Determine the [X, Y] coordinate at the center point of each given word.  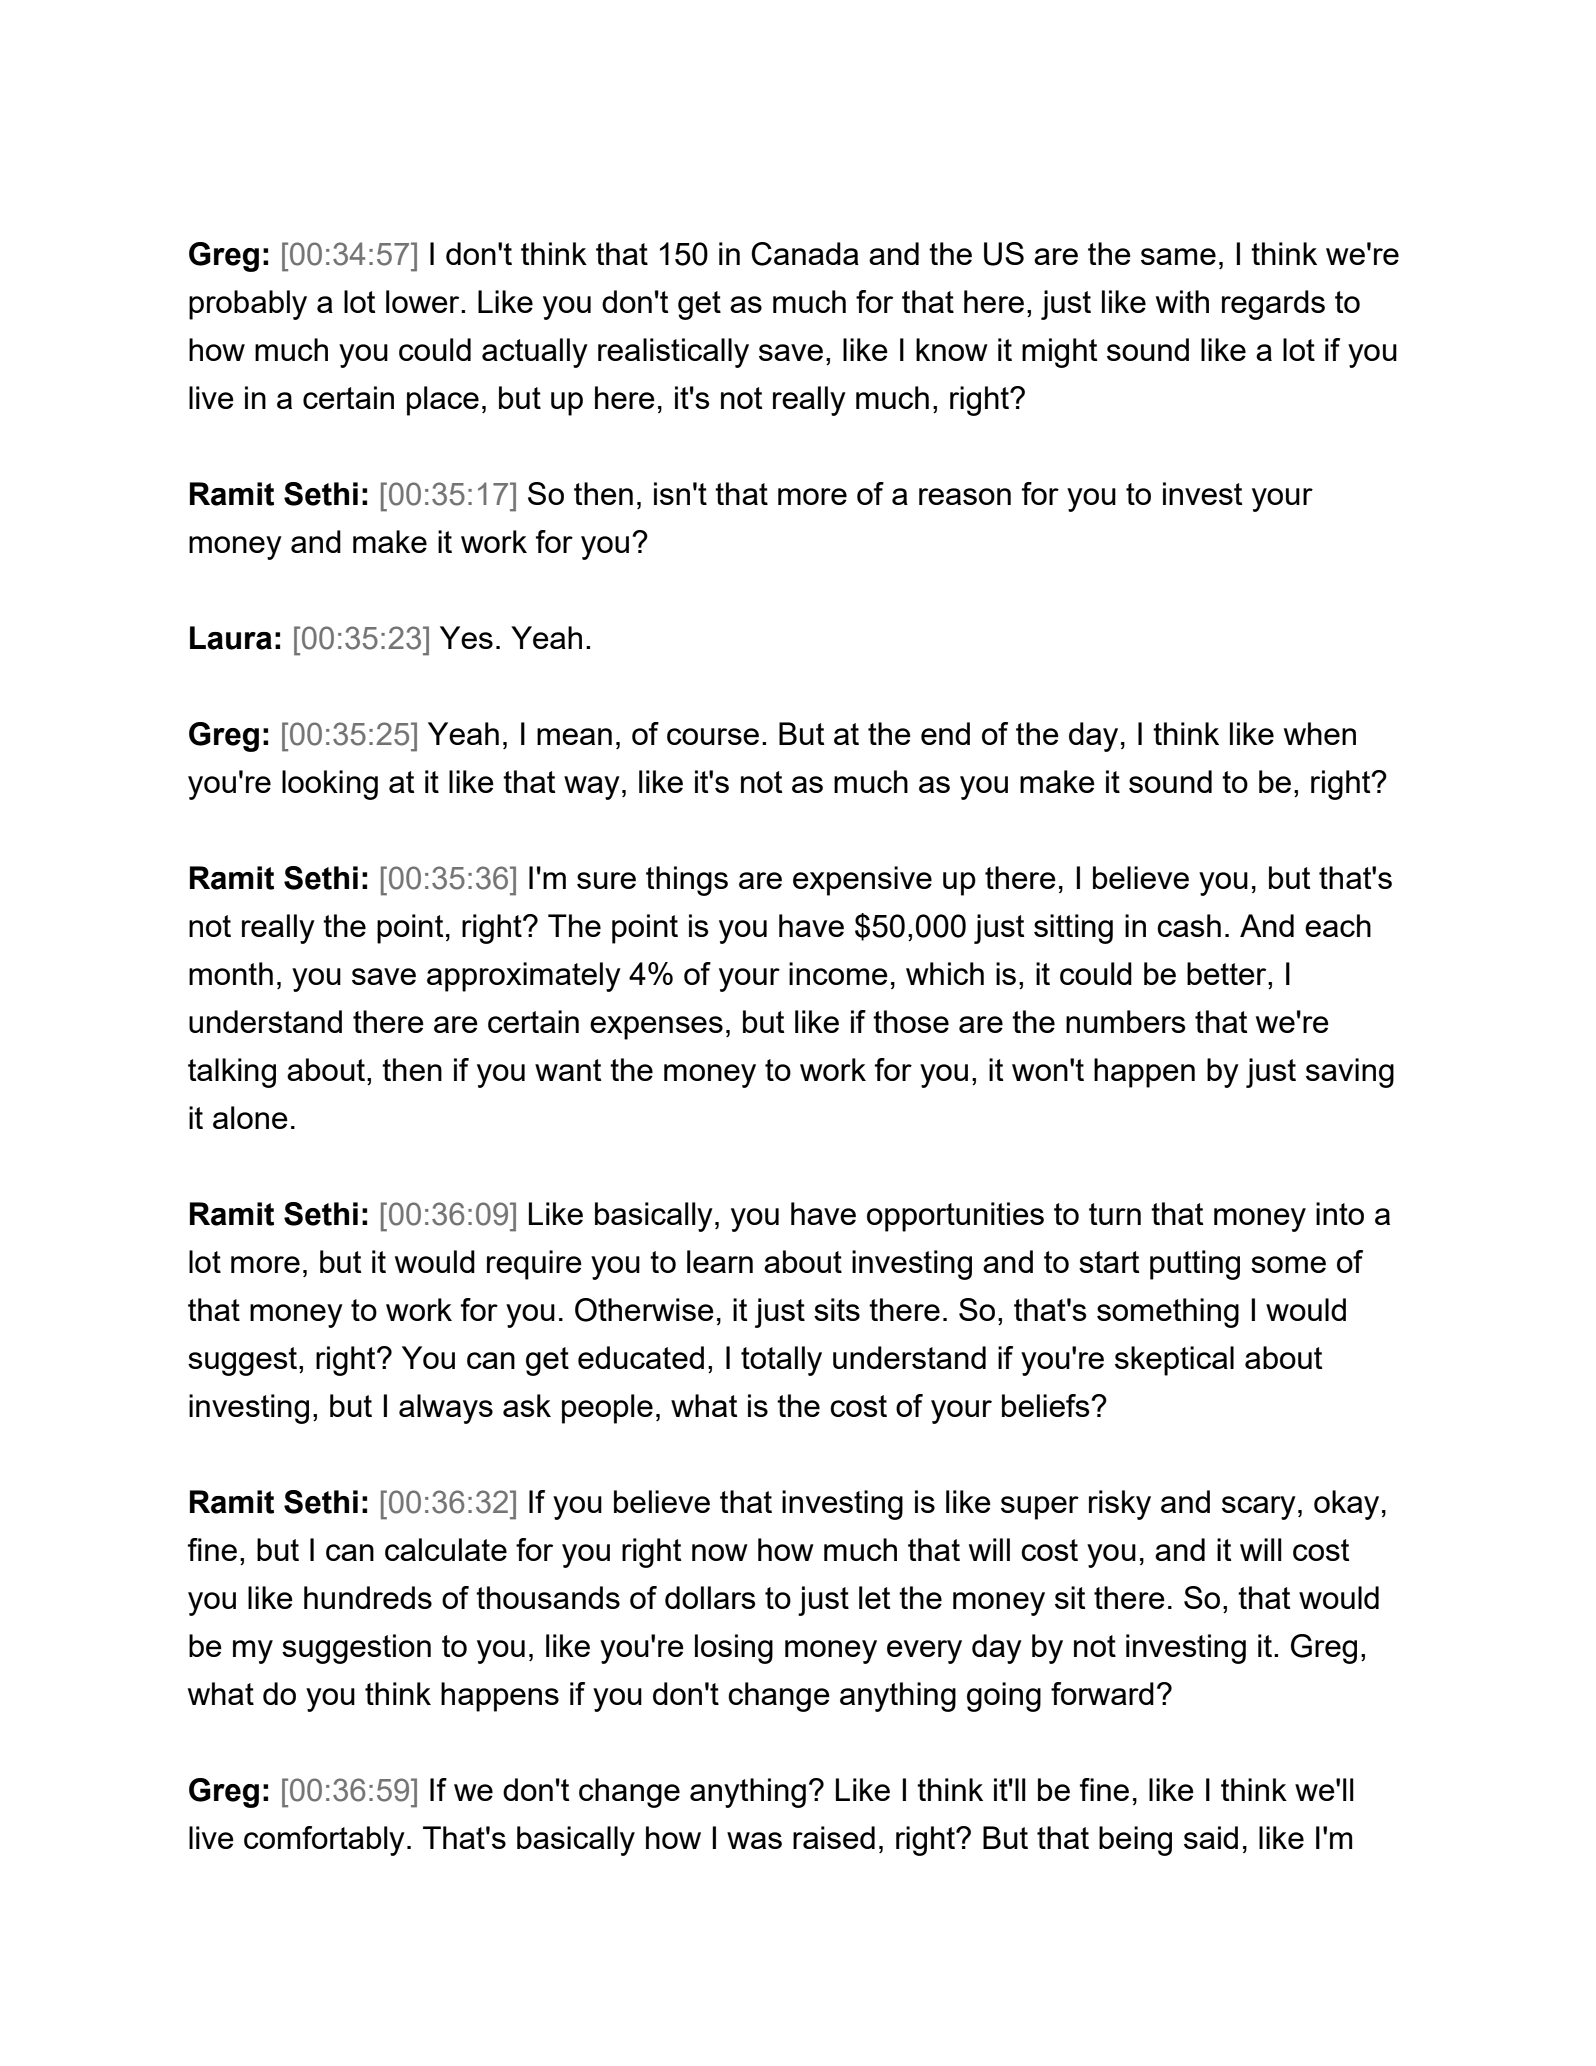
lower [424, 301]
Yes [466, 637]
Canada [805, 254]
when [1320, 733]
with [1182, 301]
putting [1195, 1265]
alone [250, 1117]
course [713, 736]
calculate [446, 1549]
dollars [710, 1597]
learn [720, 1261]
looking [330, 785]
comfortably [324, 1841]
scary [1259, 1508]
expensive [862, 881]
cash [1189, 925]
